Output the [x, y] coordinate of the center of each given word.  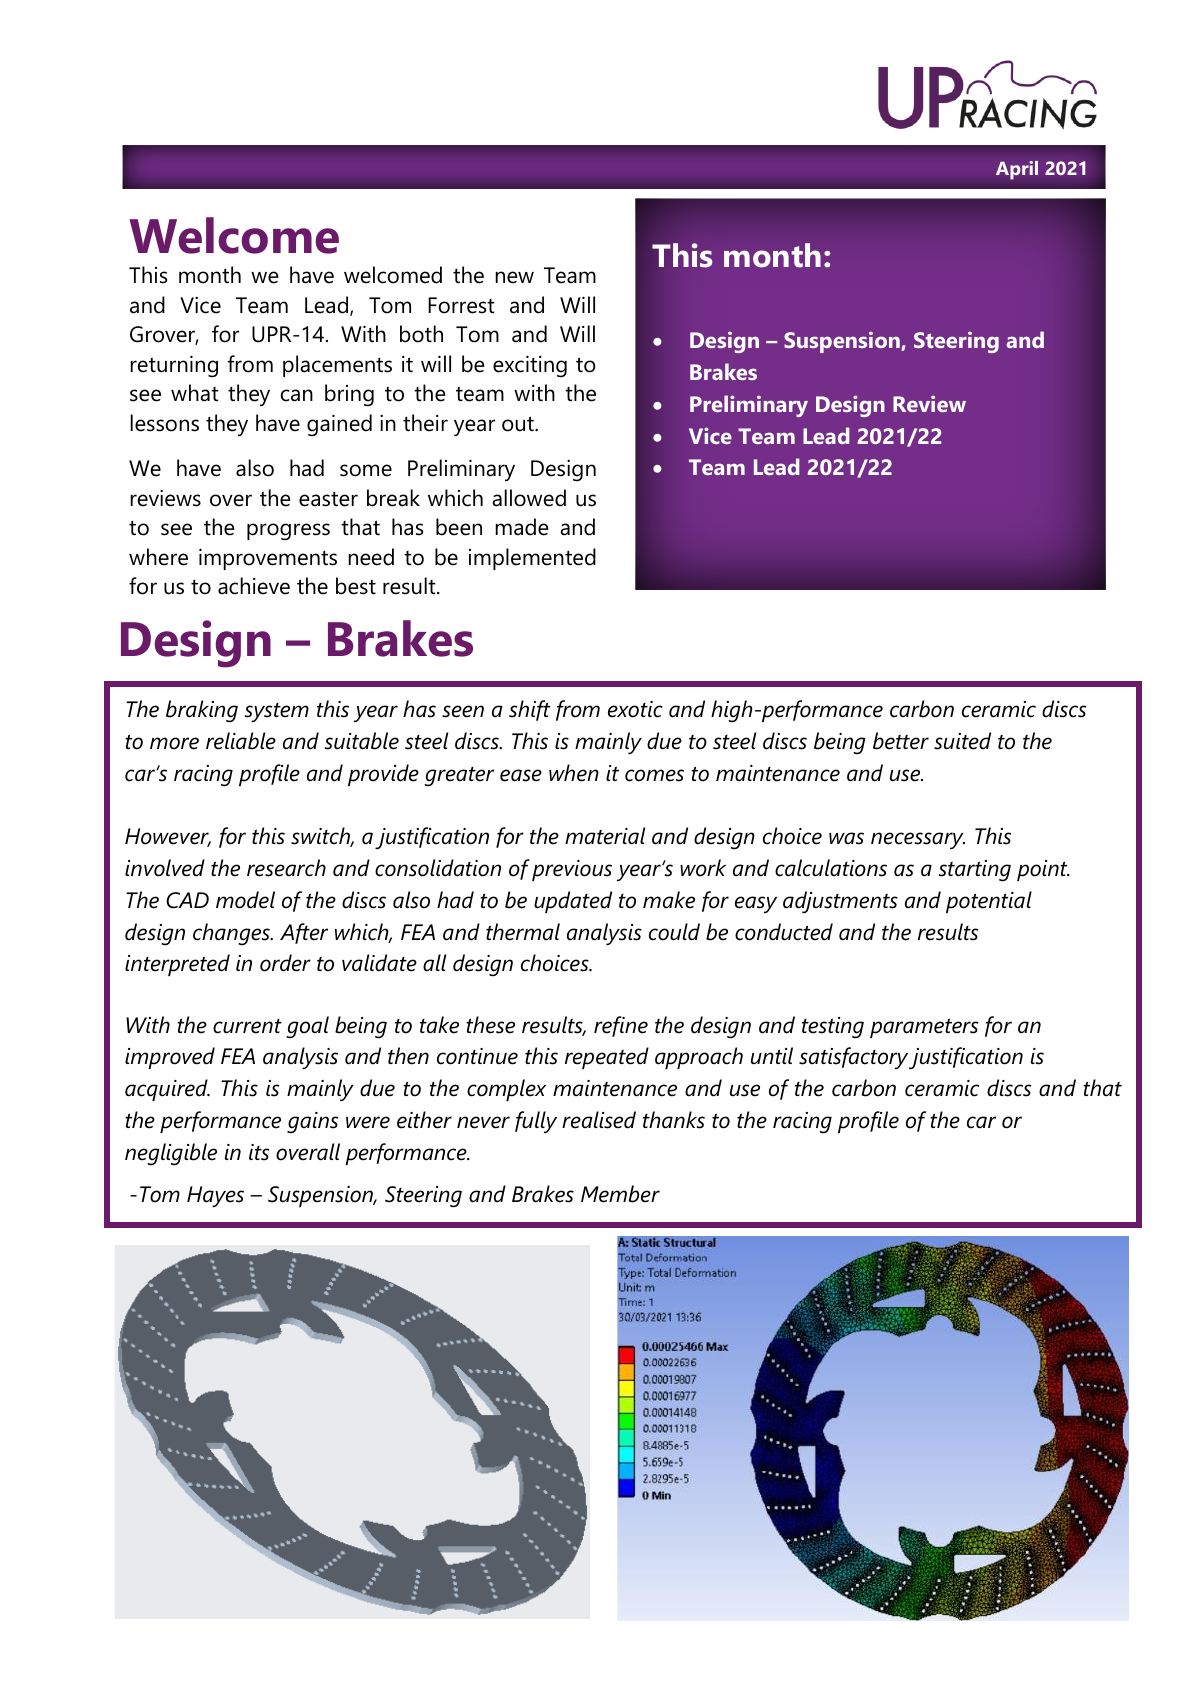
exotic [635, 709]
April [1017, 170]
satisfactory [853, 1058]
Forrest [461, 305]
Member [620, 1194]
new [514, 277]
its [259, 1152]
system [277, 712]
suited [962, 741]
